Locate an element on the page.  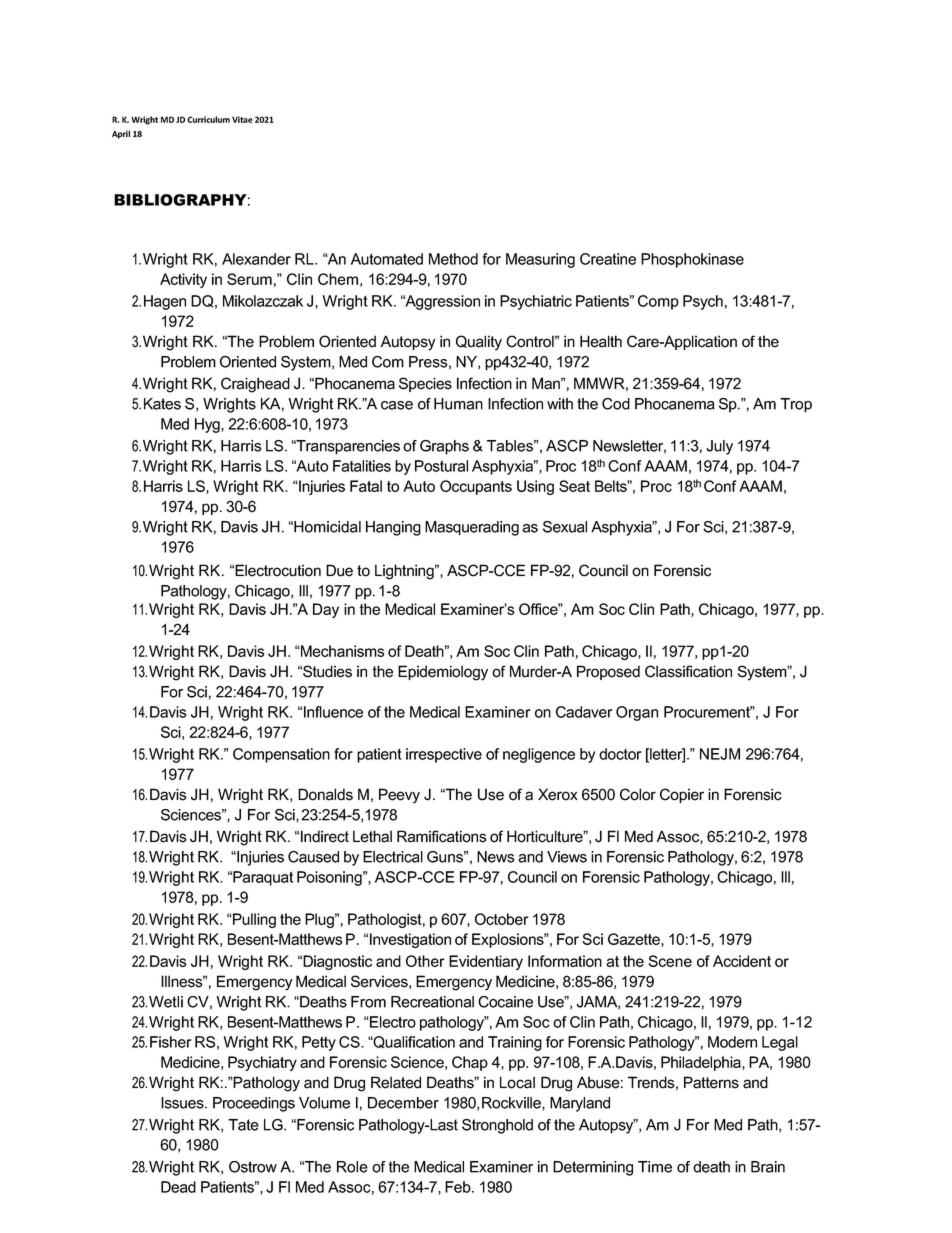
Ramifications is located at coordinates (442, 836).
